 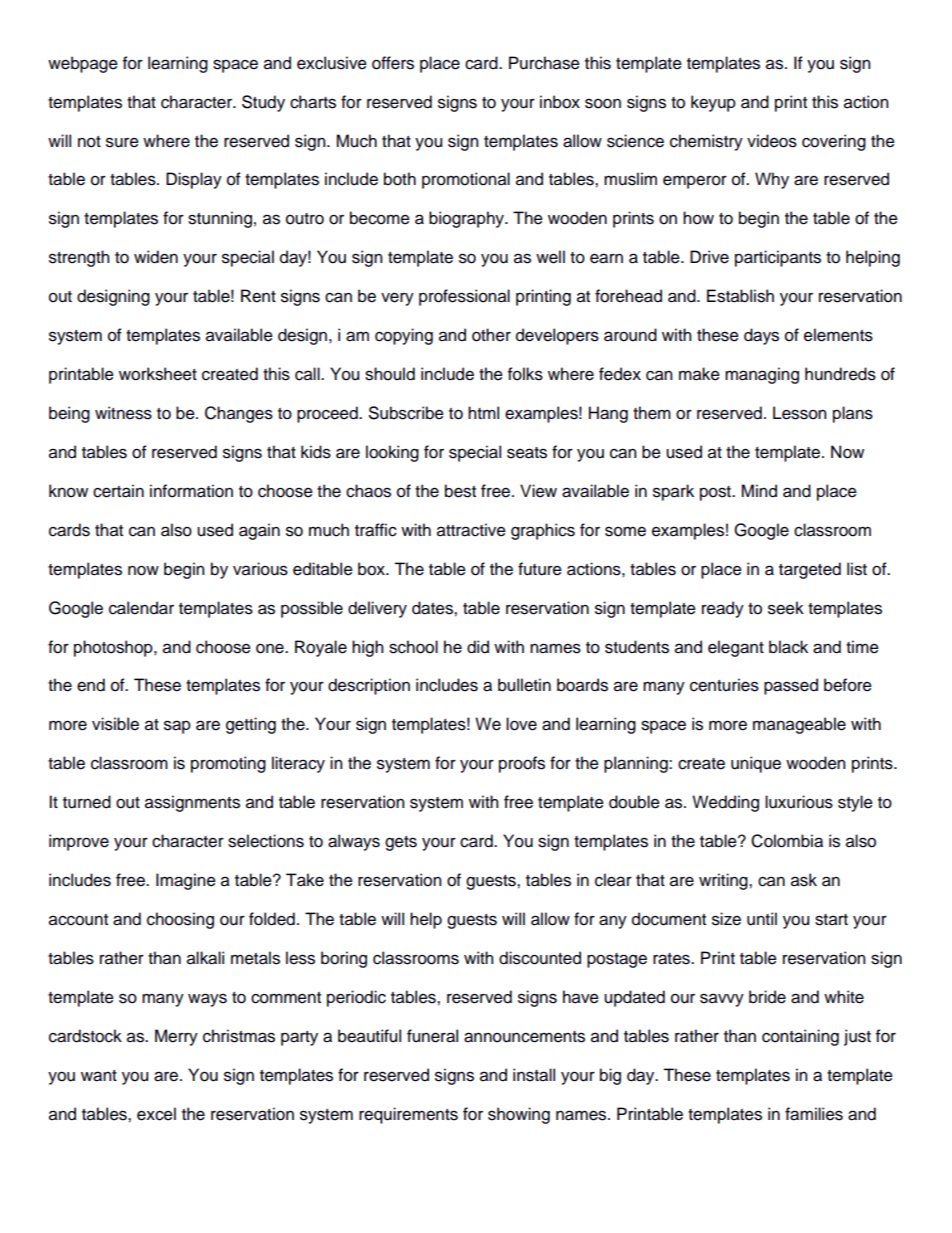 What do you see at coordinates (156, 1114) in the page?
I see `excel` at bounding box center [156, 1114].
